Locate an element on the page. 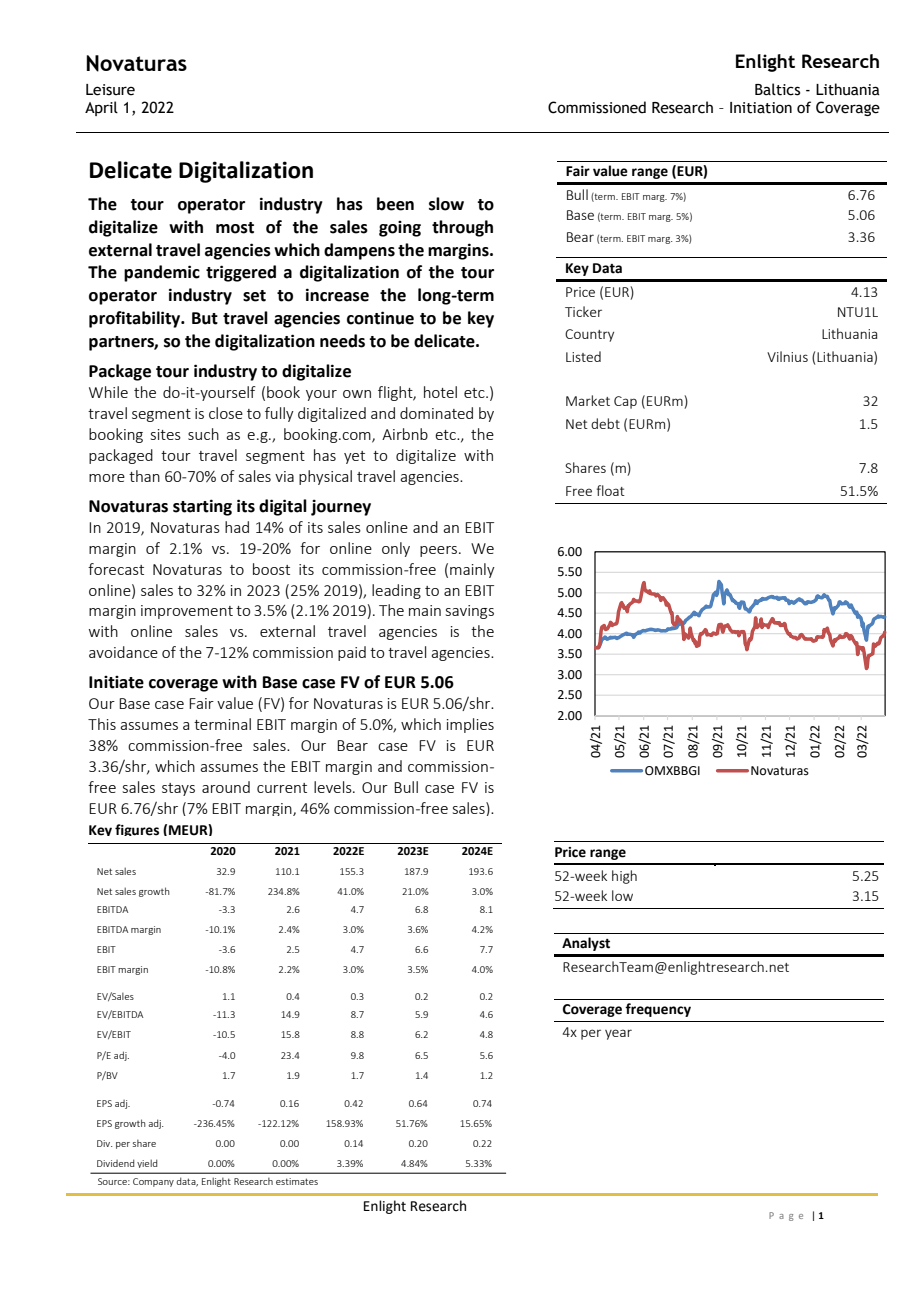 This document has height=1308, width=924. high is located at coordinates (624, 877).
